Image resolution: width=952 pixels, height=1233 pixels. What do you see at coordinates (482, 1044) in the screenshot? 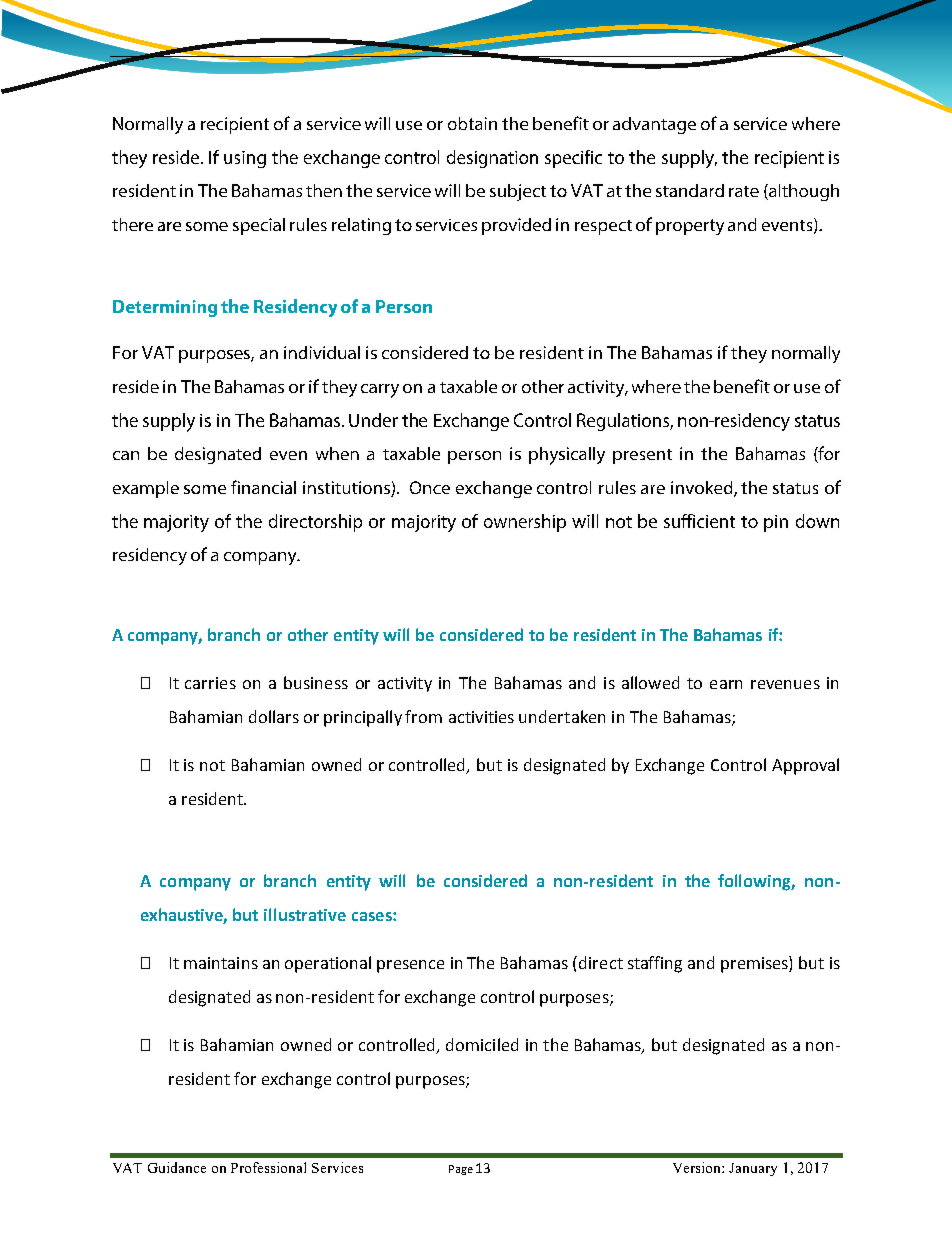
I see `domiciled` at bounding box center [482, 1044].
